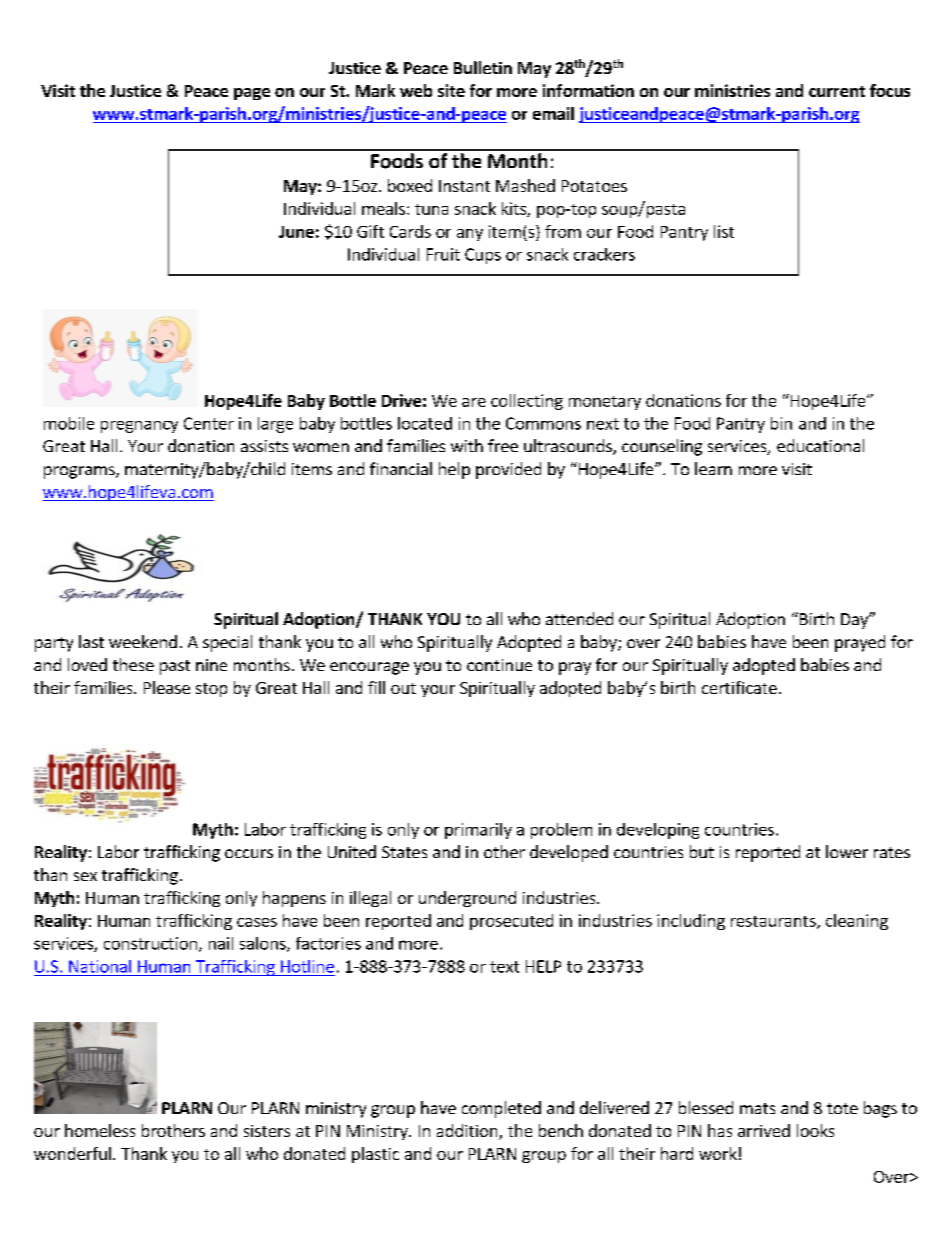  Describe the element at coordinates (837, 91) in the page. I see `current` at that location.
